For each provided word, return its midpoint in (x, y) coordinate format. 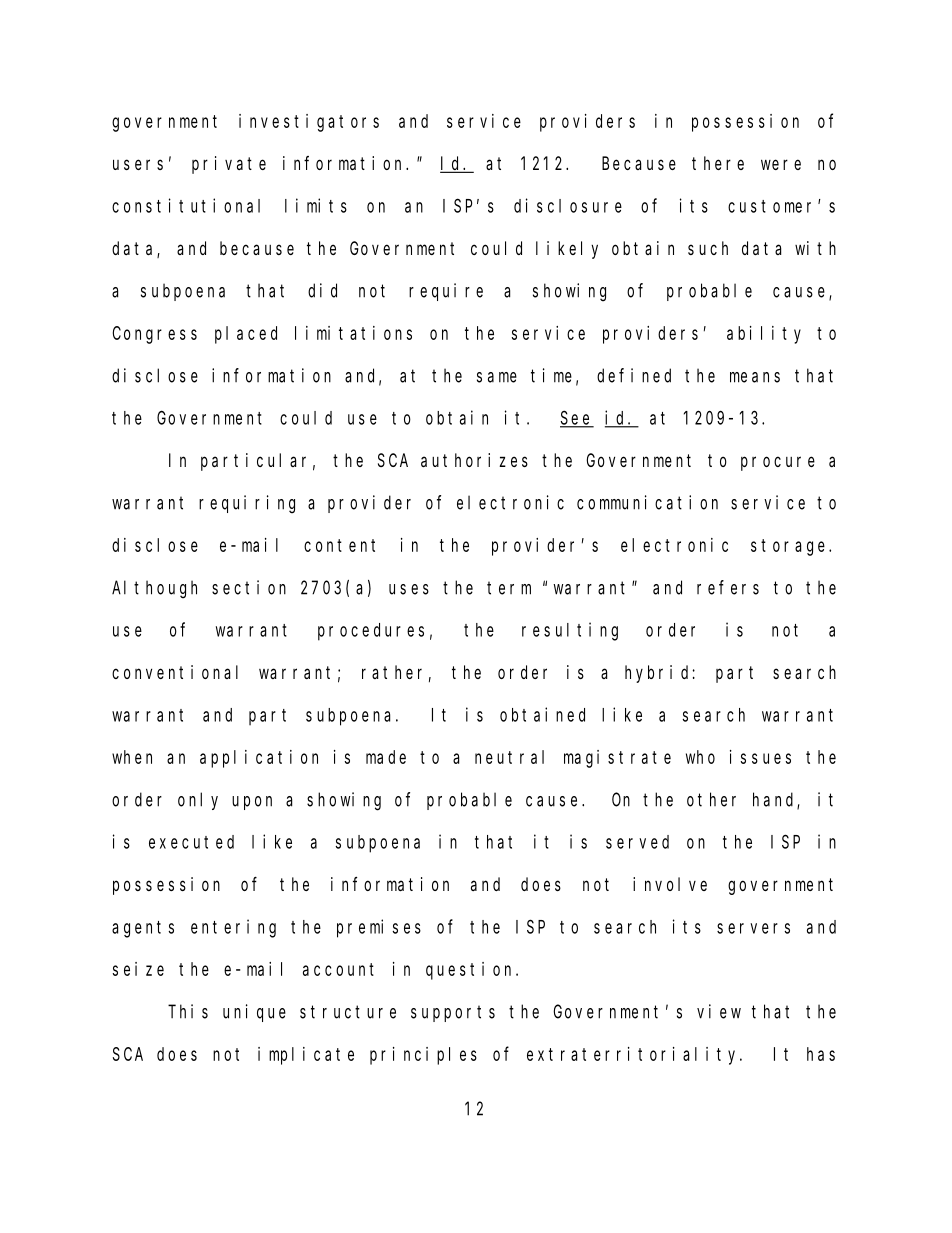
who (700, 757)
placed (246, 335)
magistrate (617, 759)
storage (790, 547)
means (755, 377)
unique (254, 1013)
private (229, 165)
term (509, 588)
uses (409, 589)
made (386, 757)
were (781, 164)
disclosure (568, 205)
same (497, 377)
